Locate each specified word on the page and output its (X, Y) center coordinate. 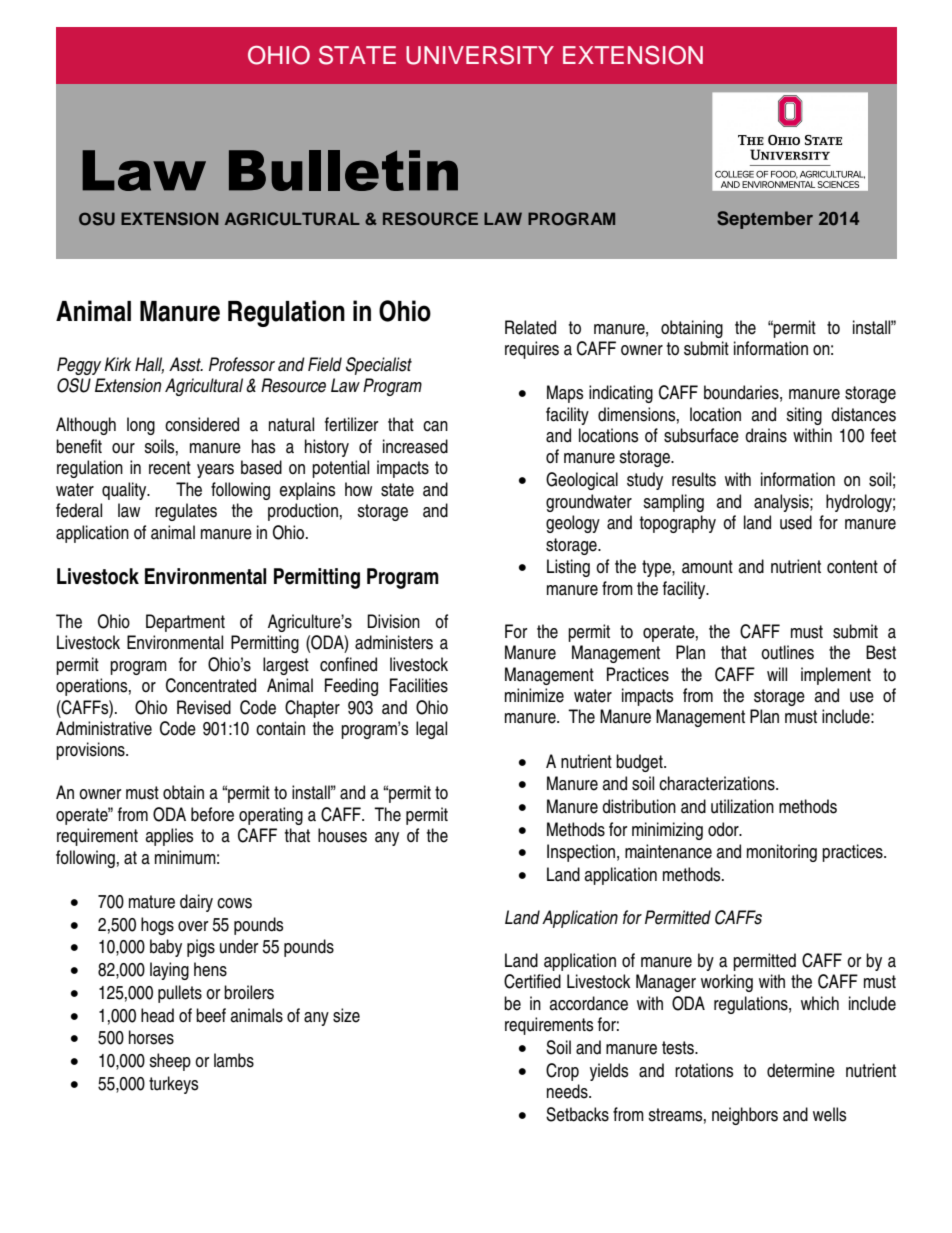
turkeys (173, 1085)
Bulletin (343, 170)
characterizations (718, 783)
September (765, 220)
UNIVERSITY (480, 55)
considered (202, 424)
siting (804, 416)
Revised (204, 707)
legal (431, 730)
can (435, 426)
